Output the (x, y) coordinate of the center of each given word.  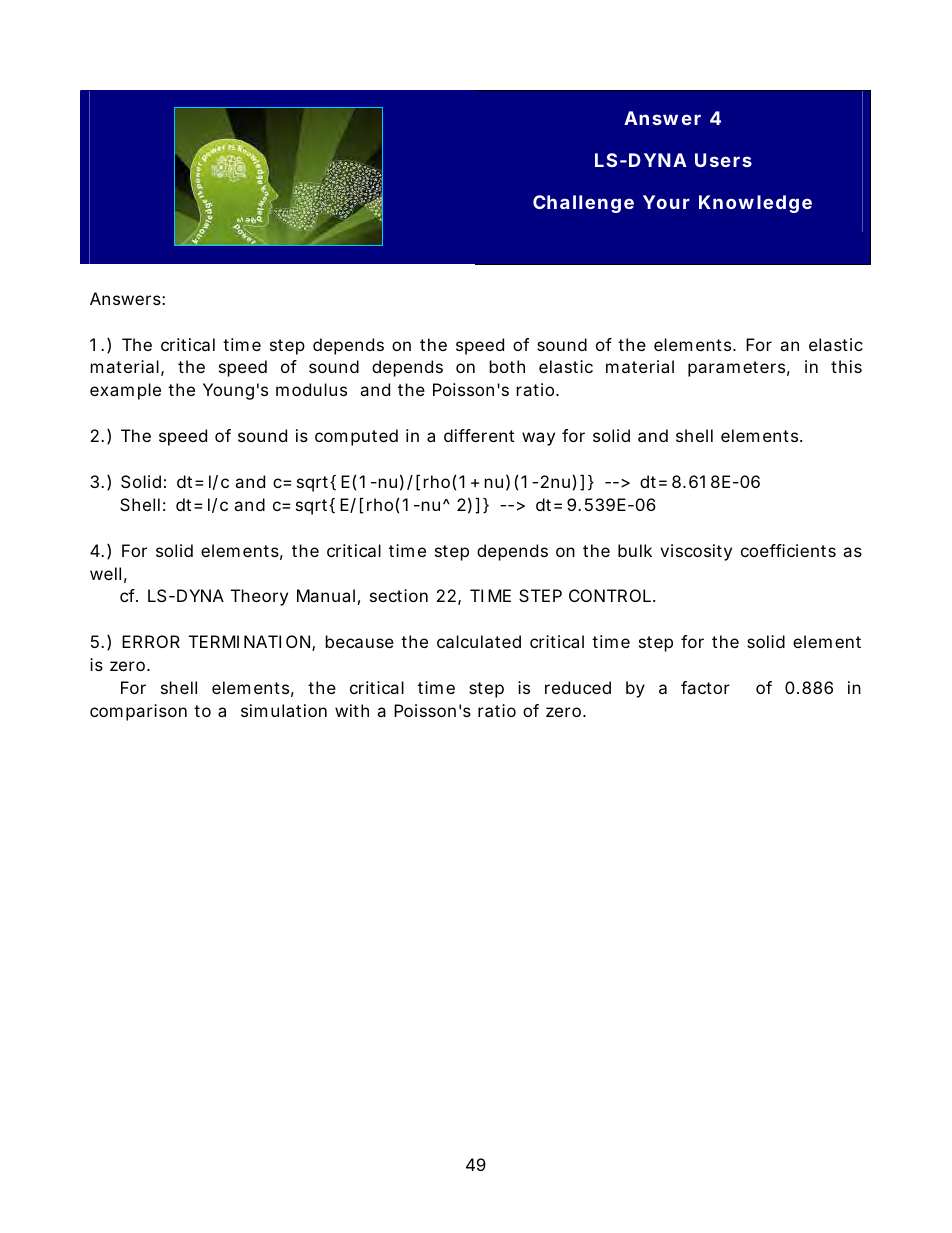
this (846, 366)
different (479, 435)
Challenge (583, 204)
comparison (138, 712)
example (125, 391)
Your (666, 202)
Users (723, 160)
